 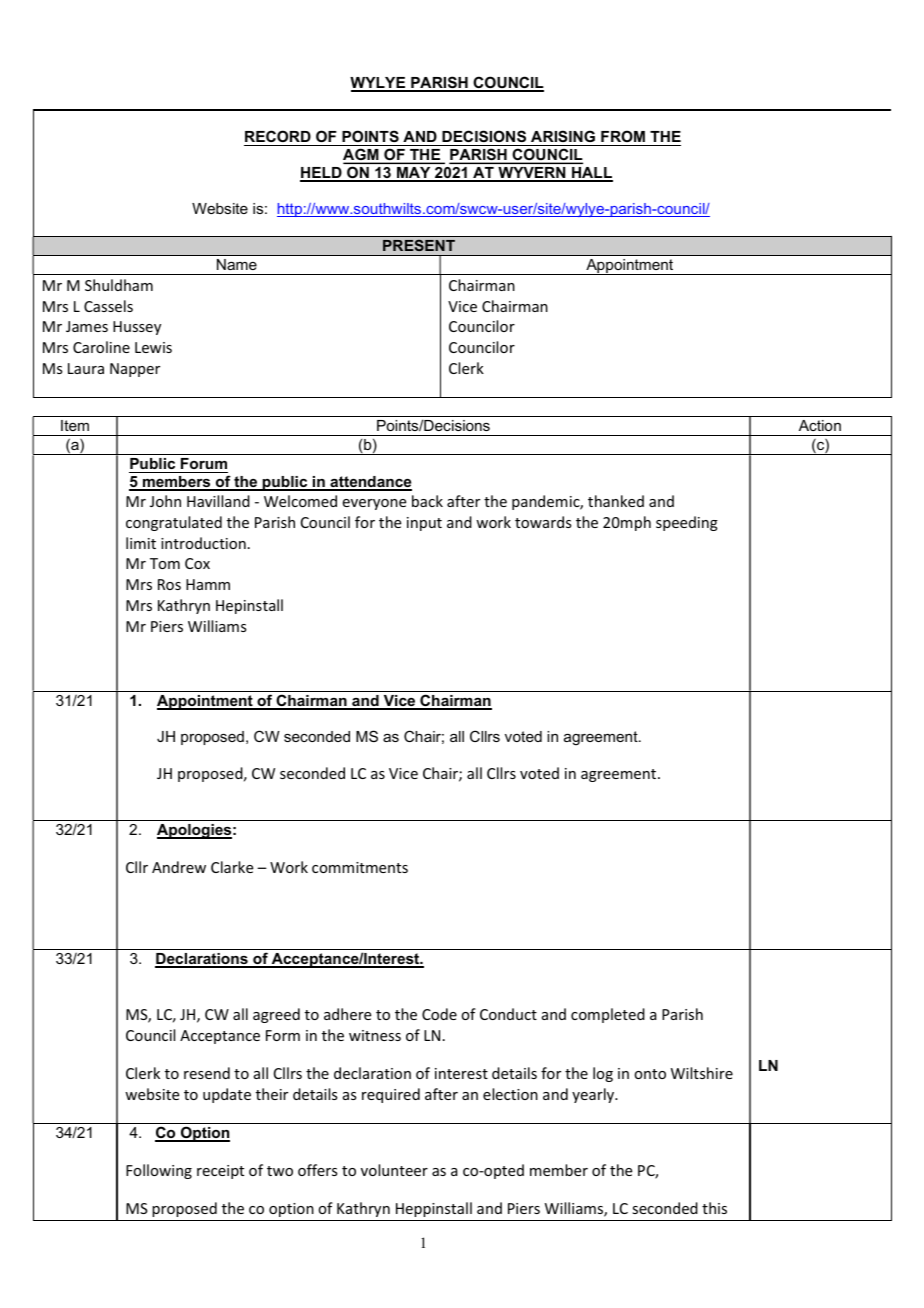 I want to click on input, so click(x=424, y=524).
